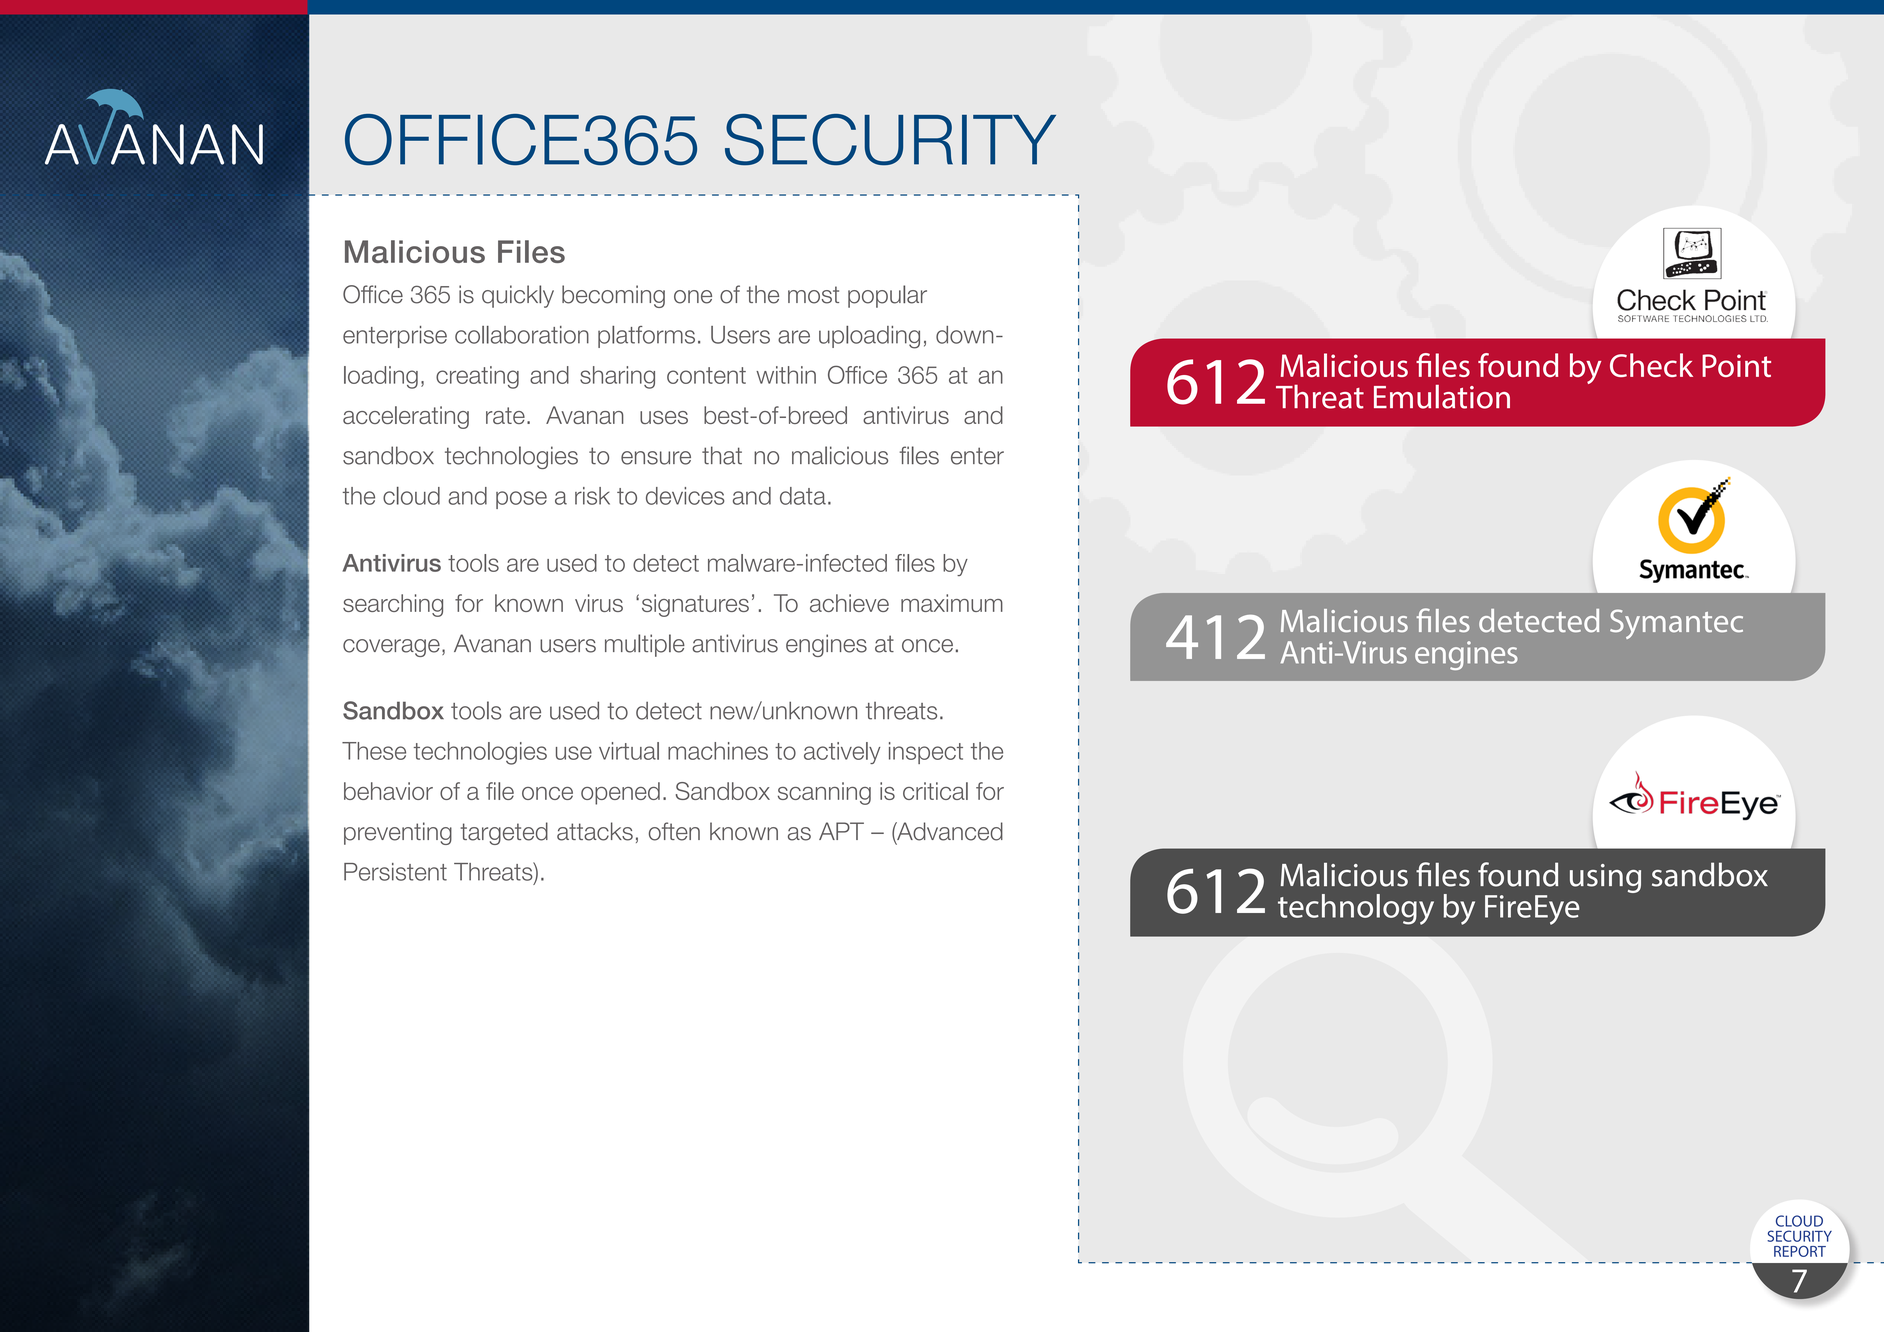  Describe the element at coordinates (935, 791) in the image. I see `critical` at that location.
